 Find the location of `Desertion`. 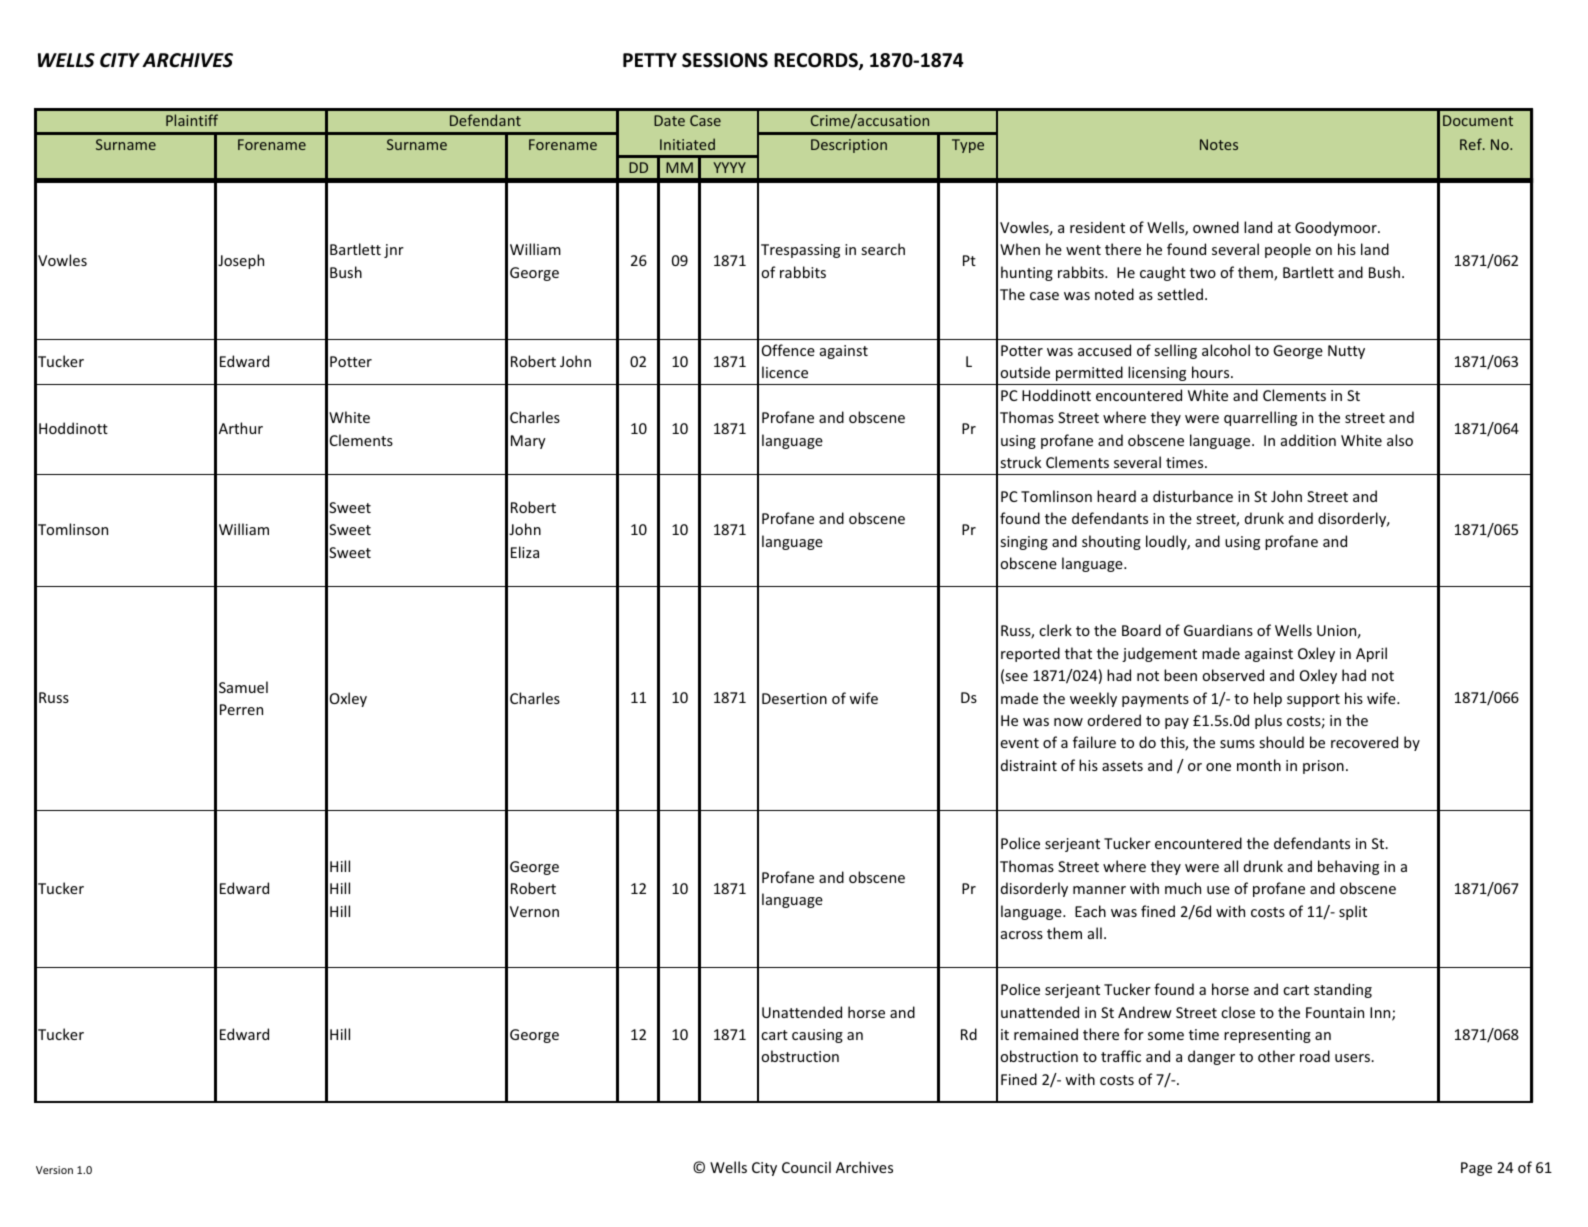

Desertion is located at coordinates (794, 698).
